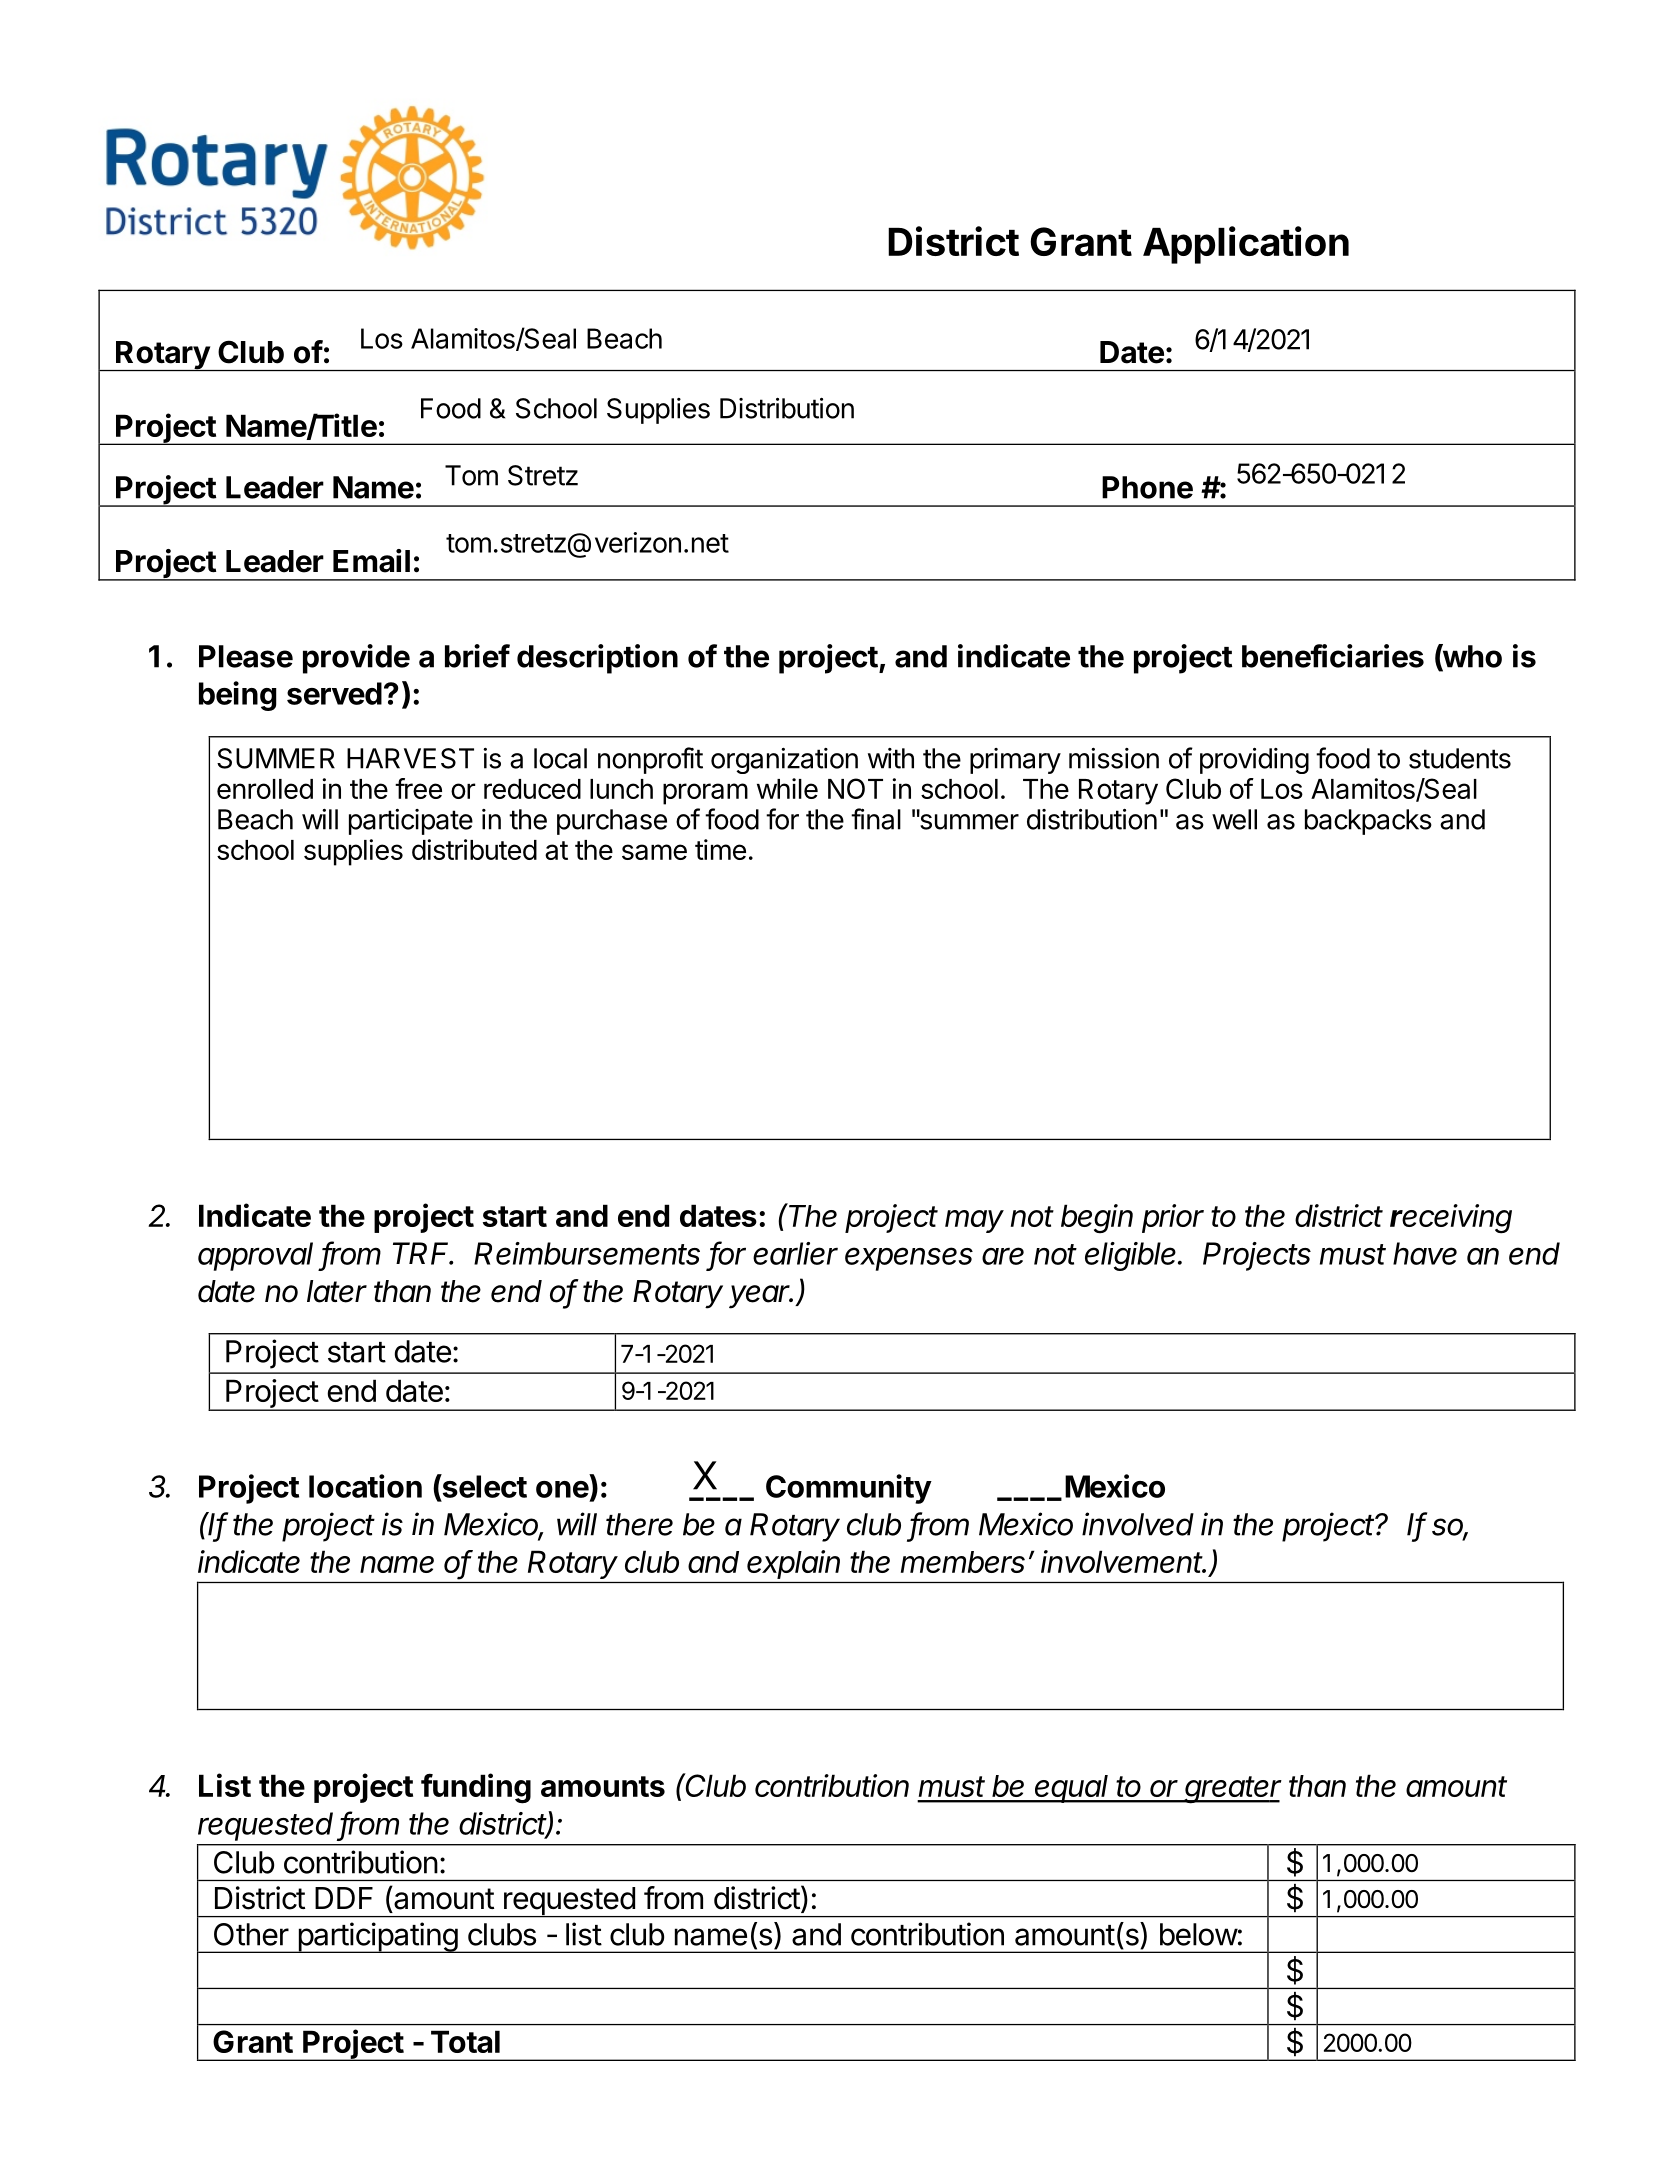 This document has width=1674, height=2166. I want to click on Email, so click(371, 561).
